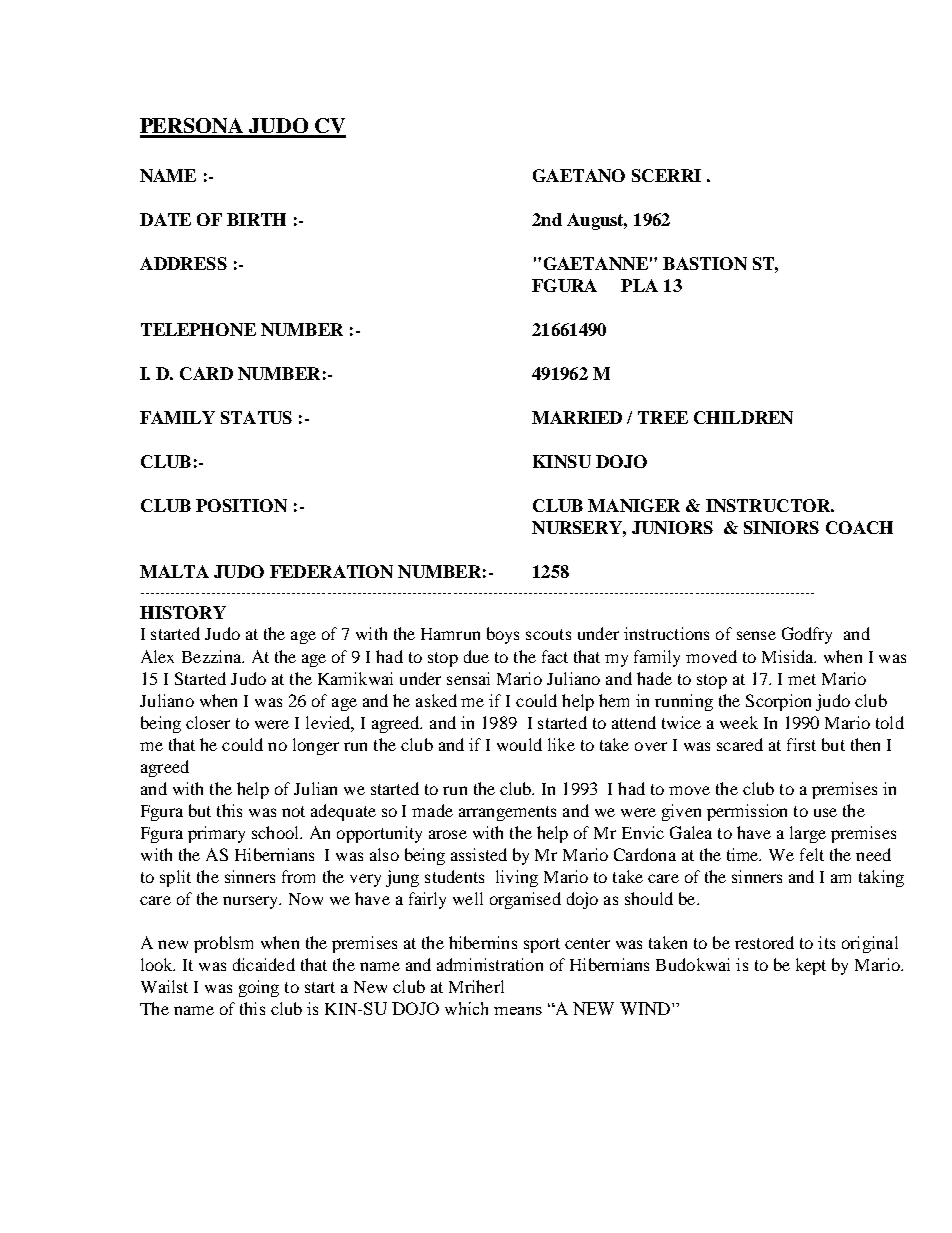  I want to click on means, so click(518, 1011).
